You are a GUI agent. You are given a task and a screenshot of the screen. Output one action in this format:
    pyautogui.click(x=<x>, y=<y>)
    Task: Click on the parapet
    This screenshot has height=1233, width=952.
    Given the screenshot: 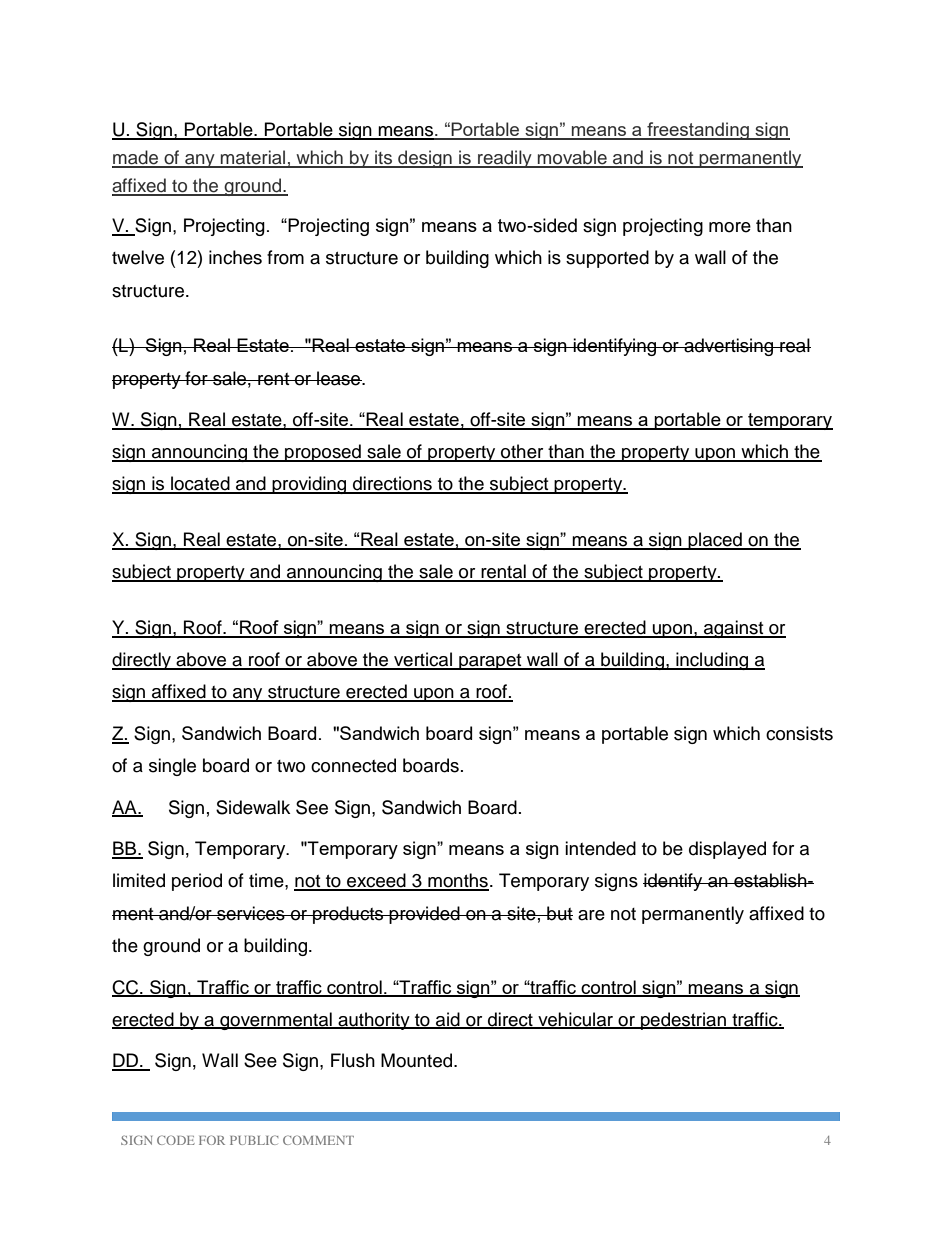 What is the action you would take?
    pyautogui.click(x=490, y=662)
